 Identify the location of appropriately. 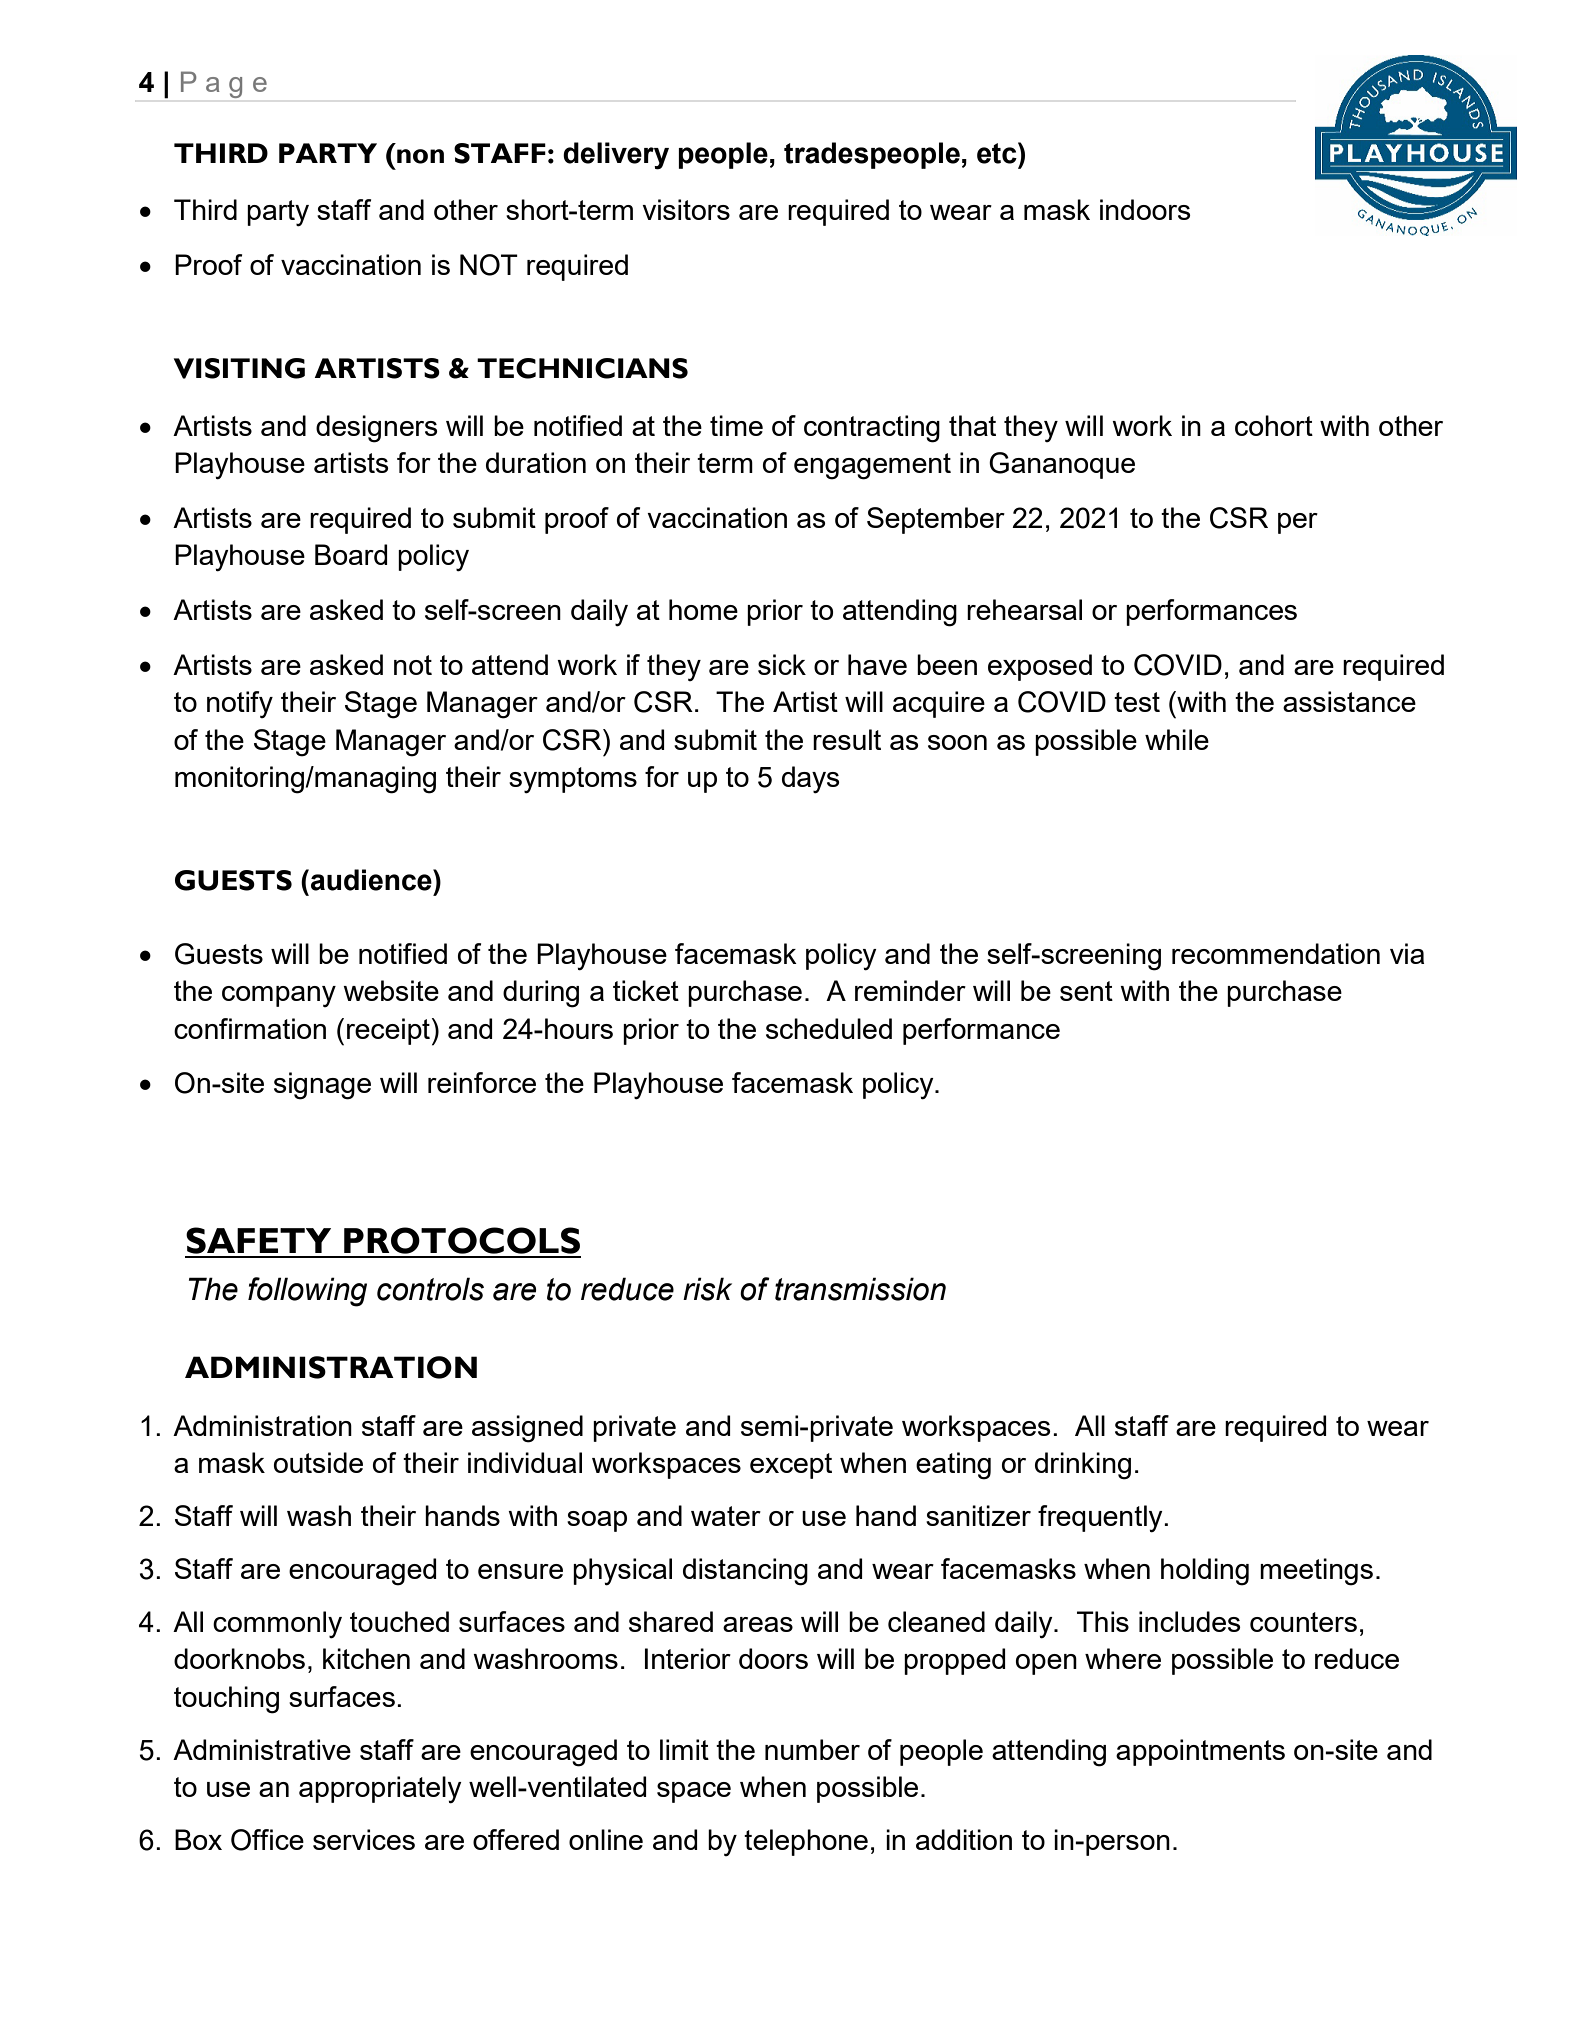
(380, 1790).
